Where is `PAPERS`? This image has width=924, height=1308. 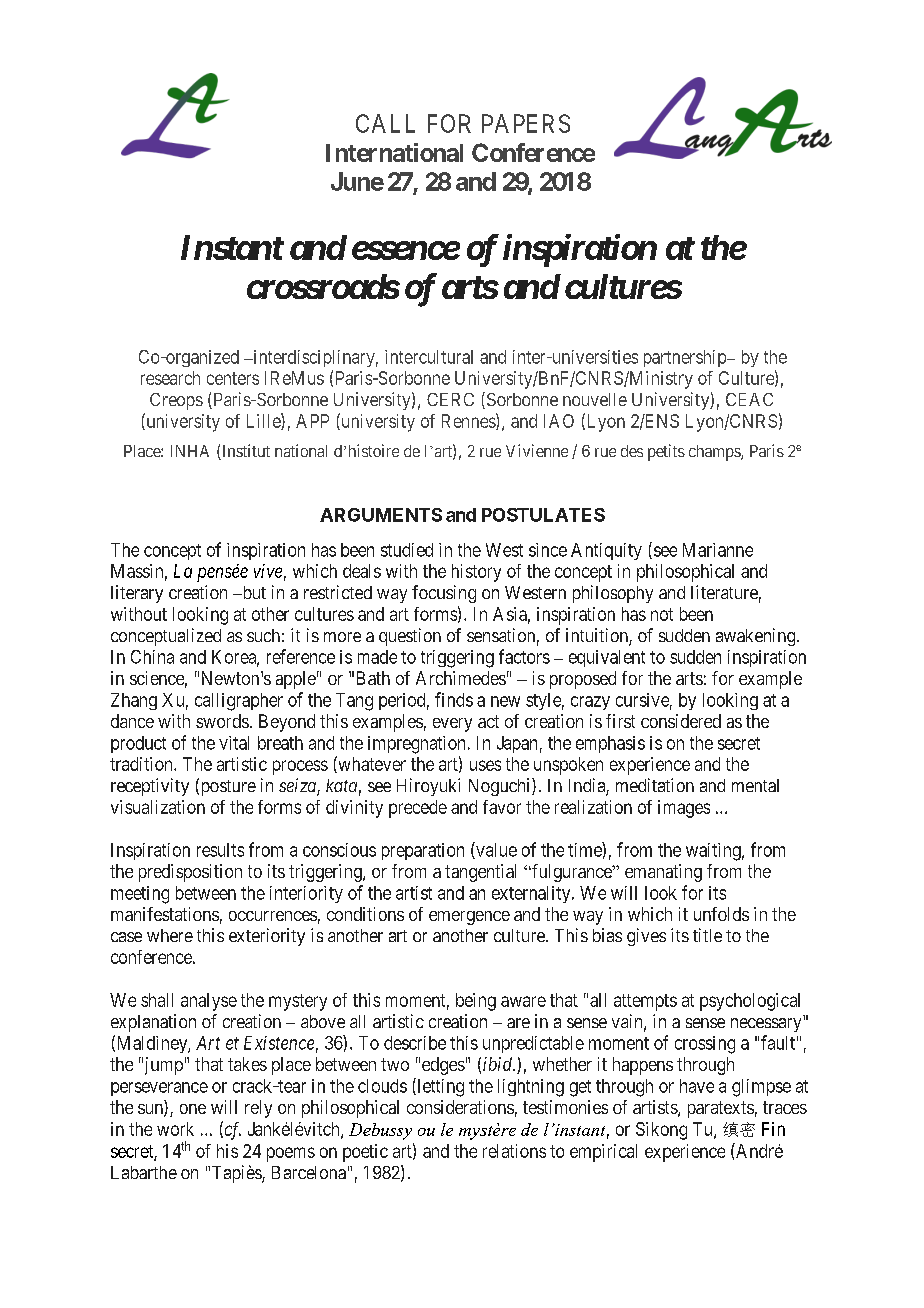
PAPERS is located at coordinates (526, 123).
